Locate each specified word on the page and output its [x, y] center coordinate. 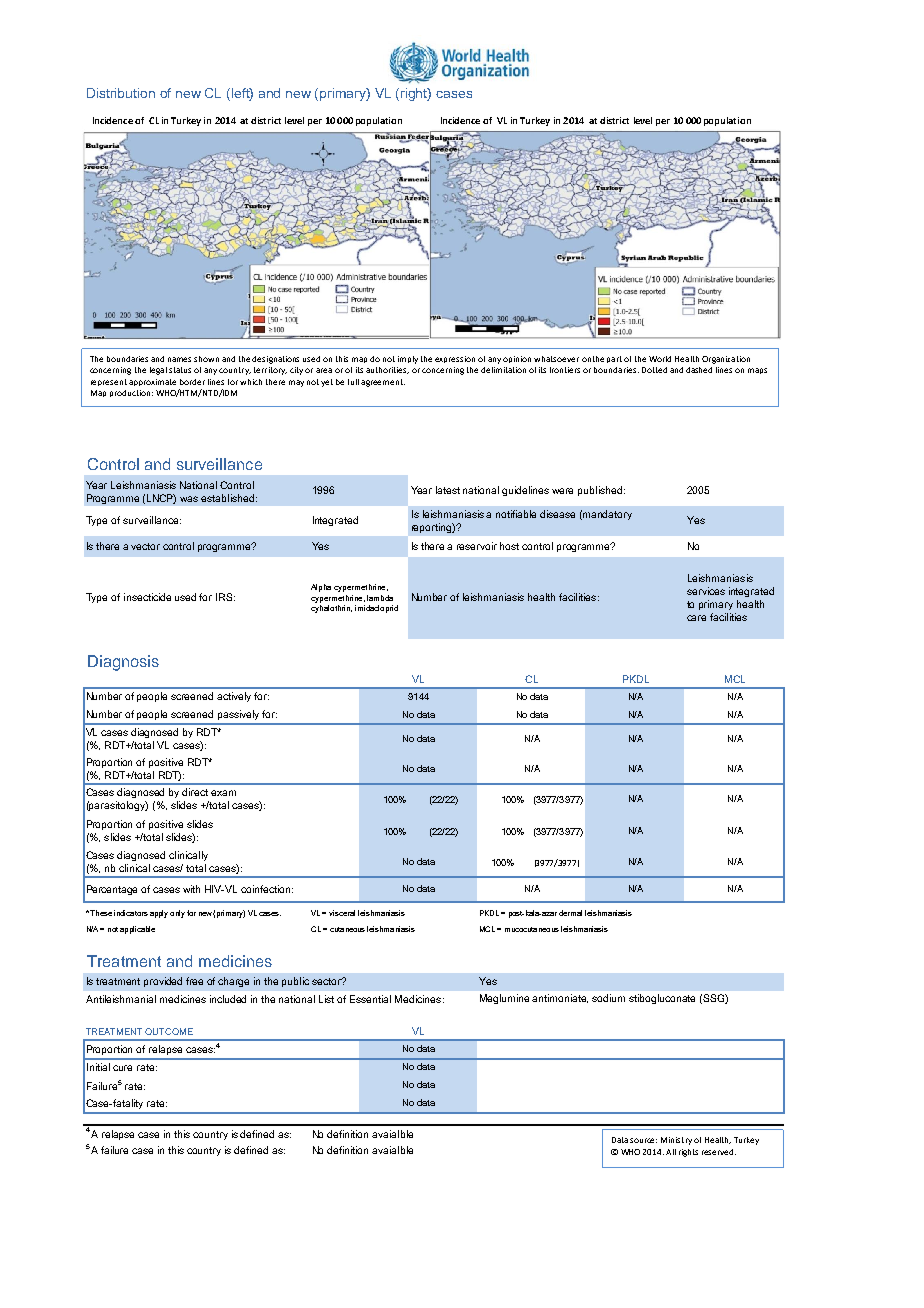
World [660, 359]
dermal [570, 913]
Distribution [121, 93]
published [601, 491]
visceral [342, 913]
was [189, 499]
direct [195, 792]
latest [448, 490]
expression [455, 359]
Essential [370, 999]
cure [122, 1068]
